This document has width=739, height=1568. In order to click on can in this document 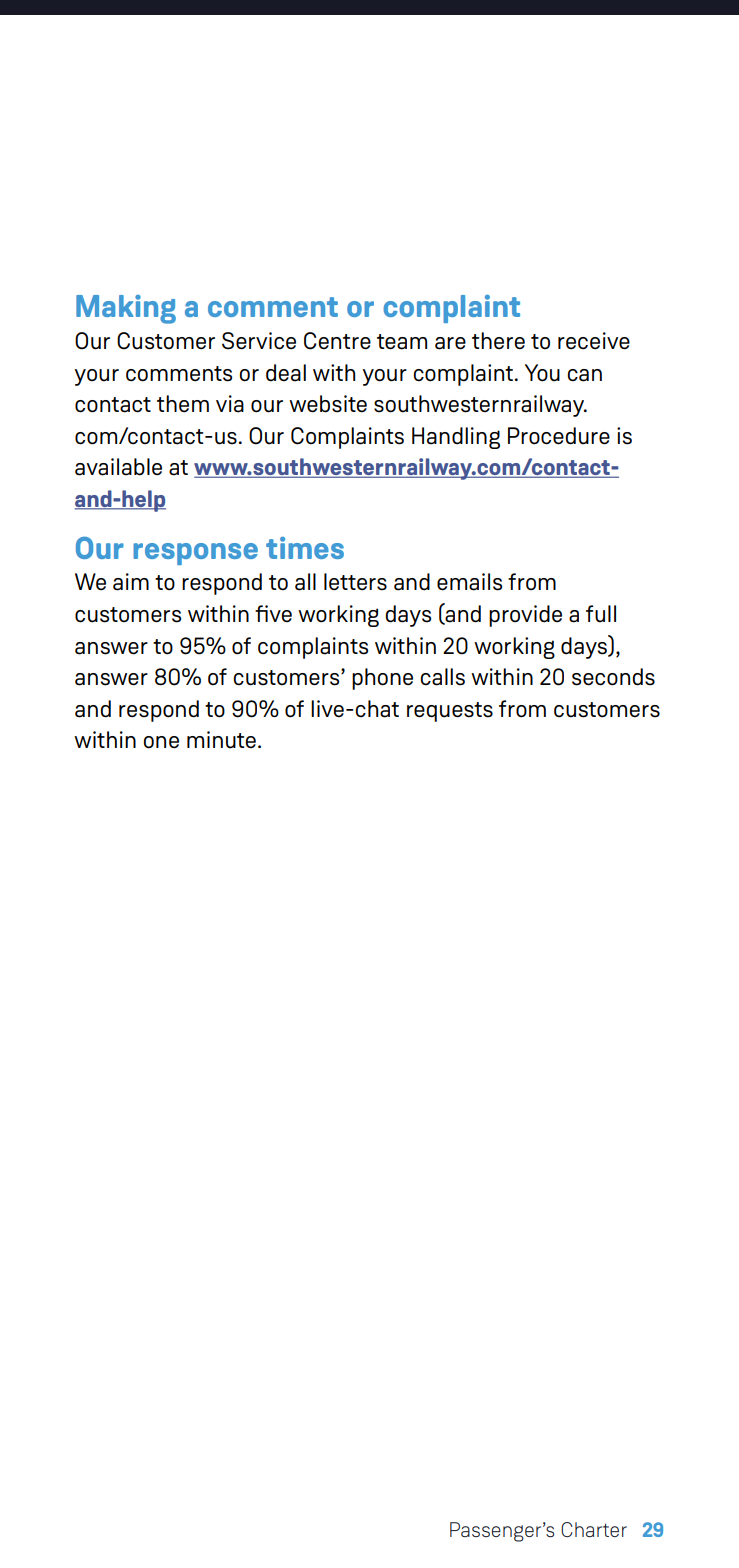, I will do `click(584, 375)`.
